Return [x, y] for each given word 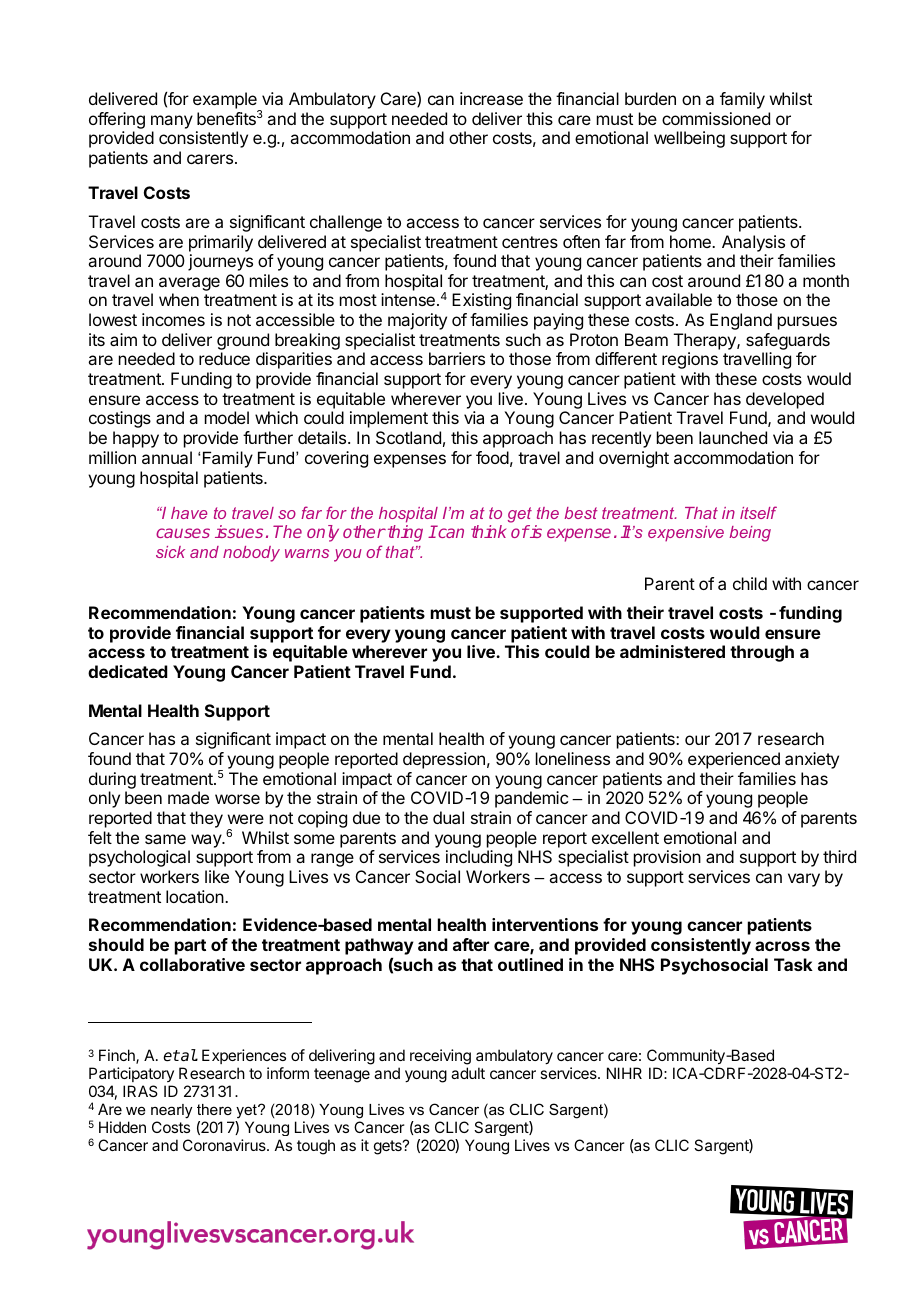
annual [167, 457]
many [172, 122]
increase [491, 98]
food [492, 457]
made [188, 797]
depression [444, 760]
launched [733, 437]
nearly [171, 1111]
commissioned [716, 118]
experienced [734, 760]
